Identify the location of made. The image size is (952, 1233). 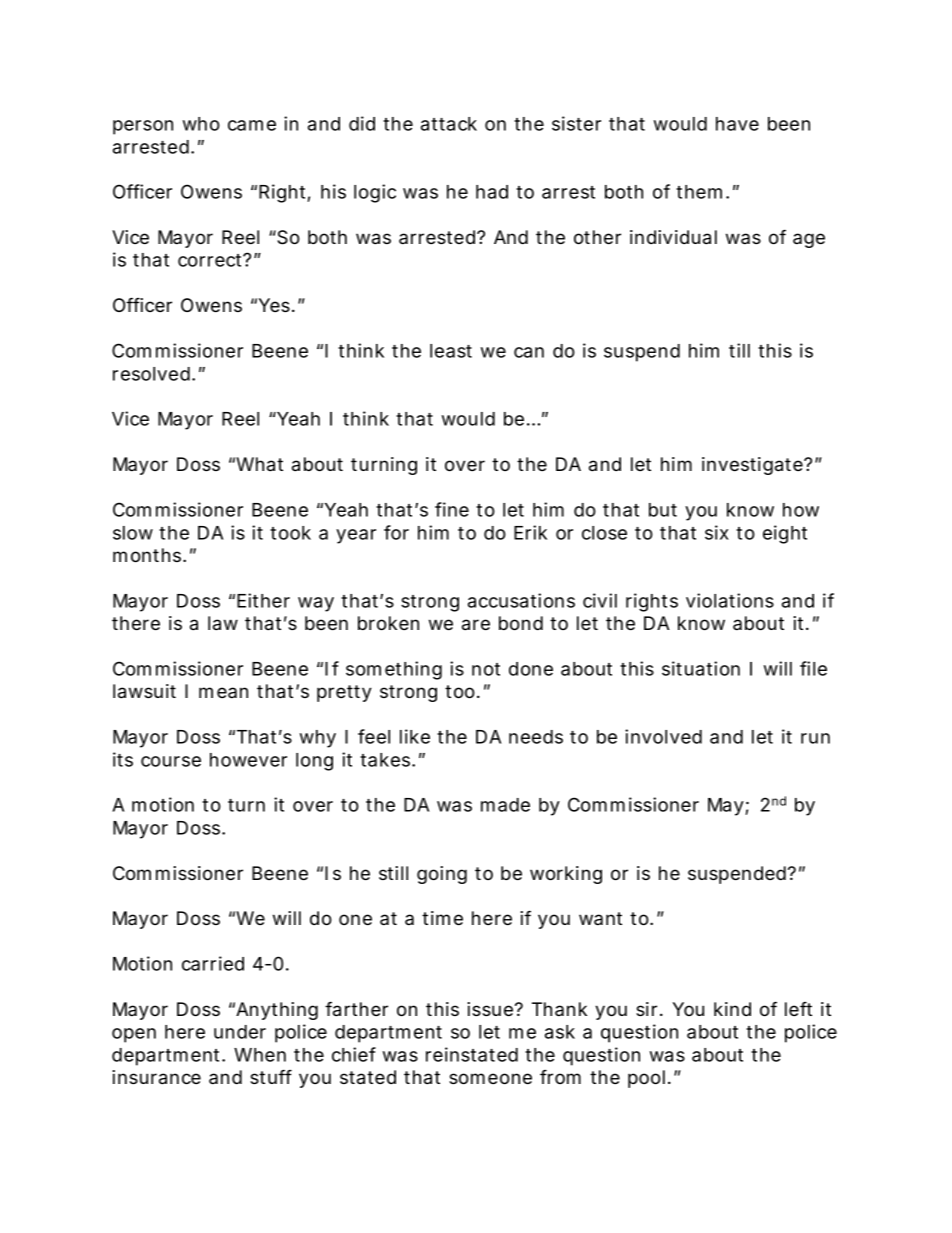
(505, 805).
